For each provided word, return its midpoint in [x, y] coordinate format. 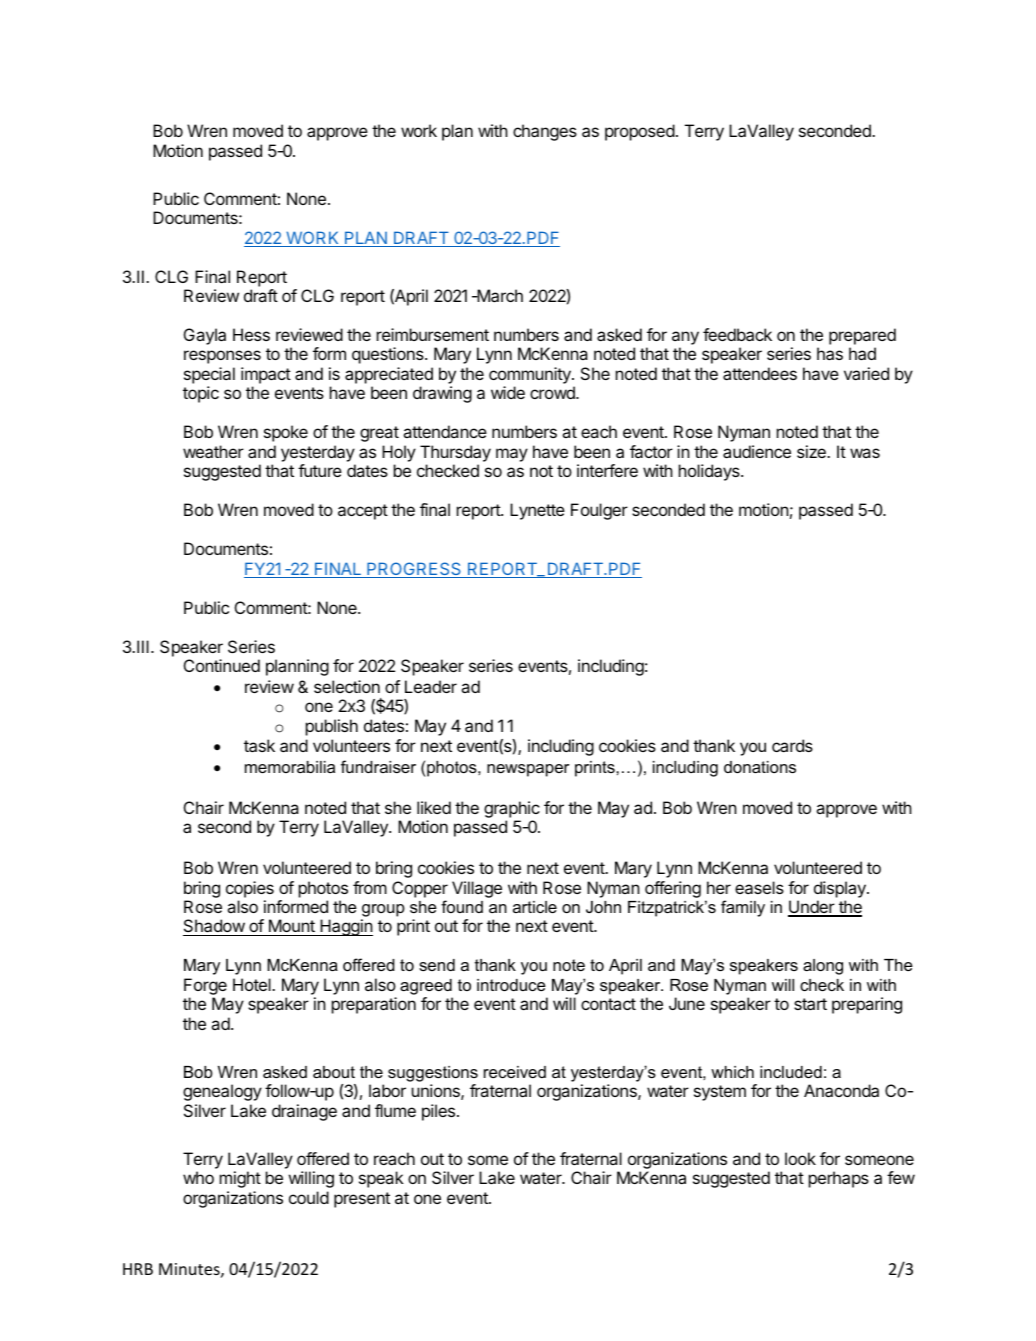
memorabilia [290, 767]
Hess [251, 334]
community [531, 377]
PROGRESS [414, 570]
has [830, 353]
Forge [205, 988]
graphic [512, 809]
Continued [222, 665]
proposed [640, 132]
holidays [710, 472]
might [240, 1179]
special [209, 375]
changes [545, 132]
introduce [511, 985]
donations [760, 767]
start [810, 1004]
